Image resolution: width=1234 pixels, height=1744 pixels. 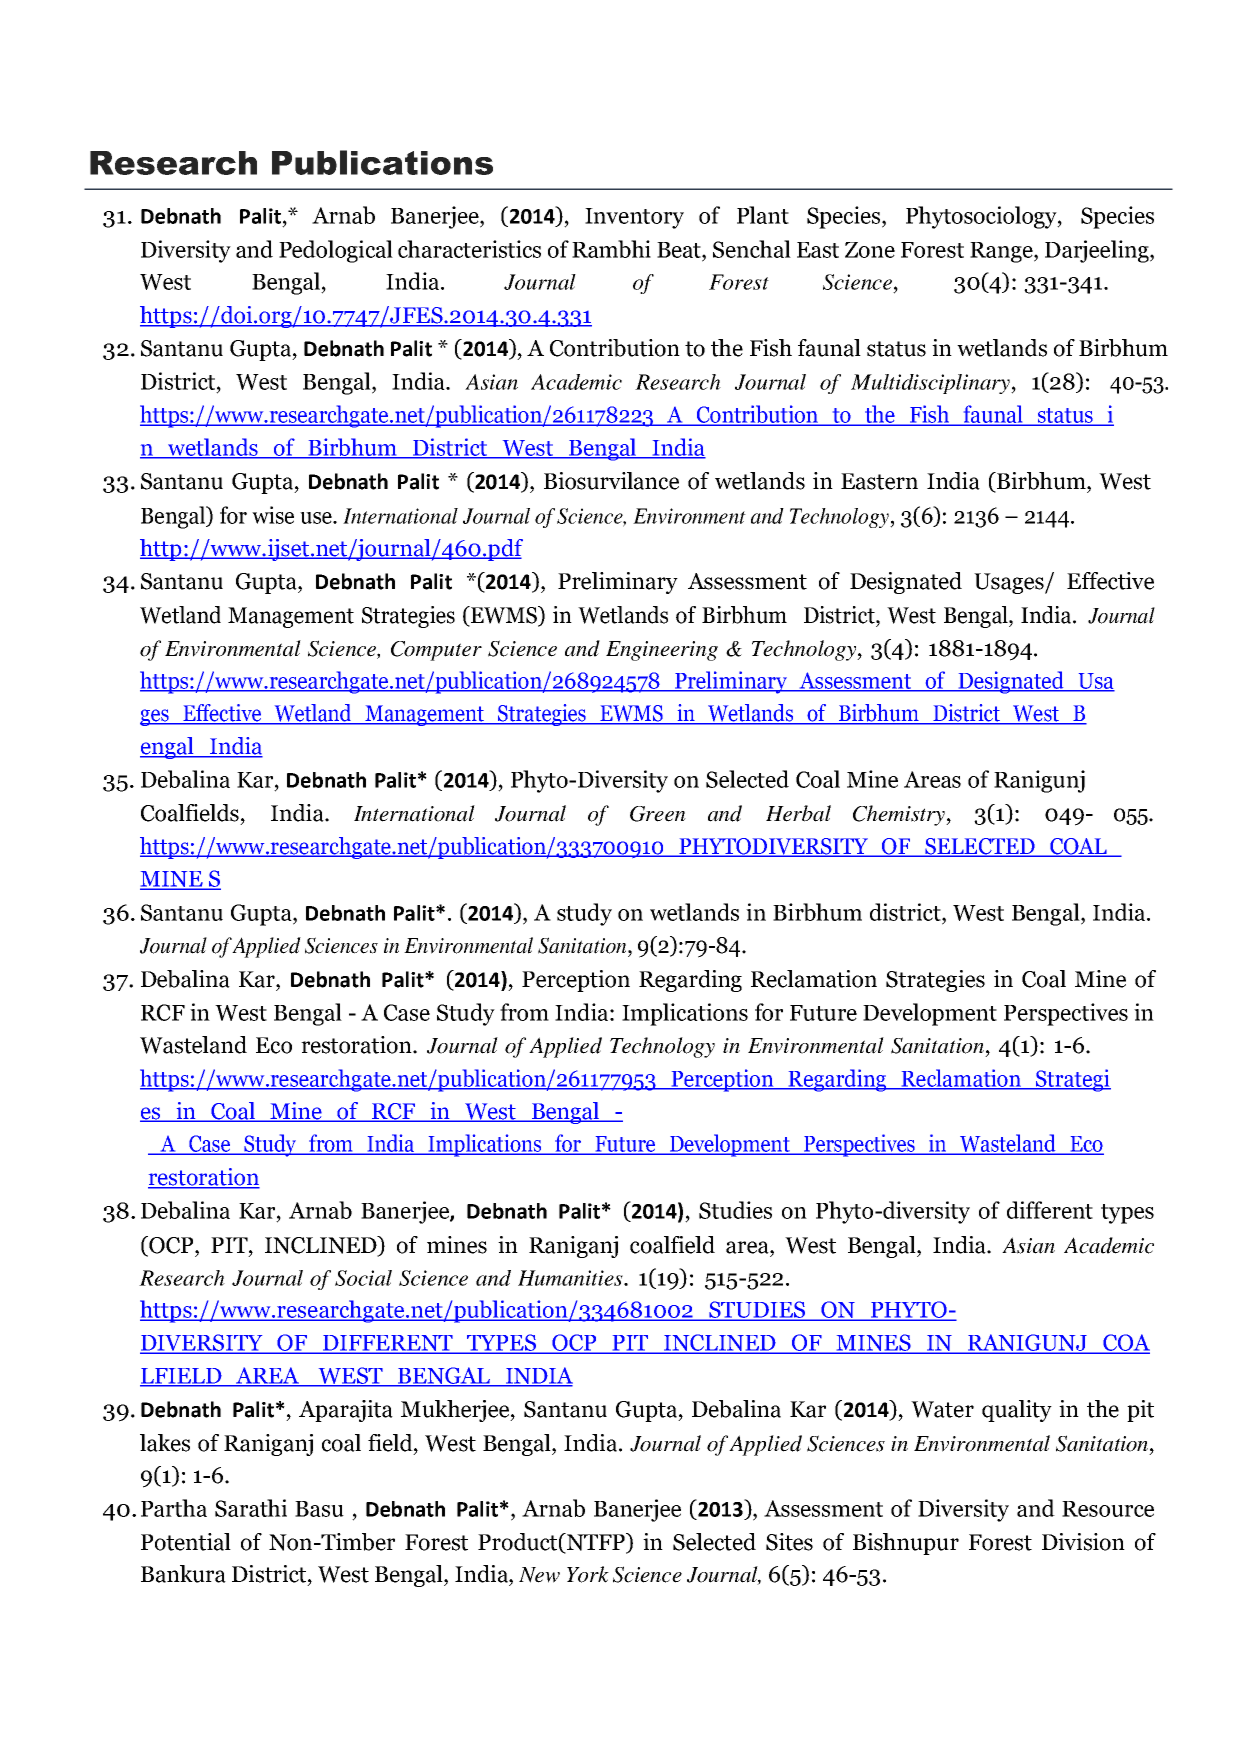 I want to click on Humanities, so click(x=571, y=1278).
